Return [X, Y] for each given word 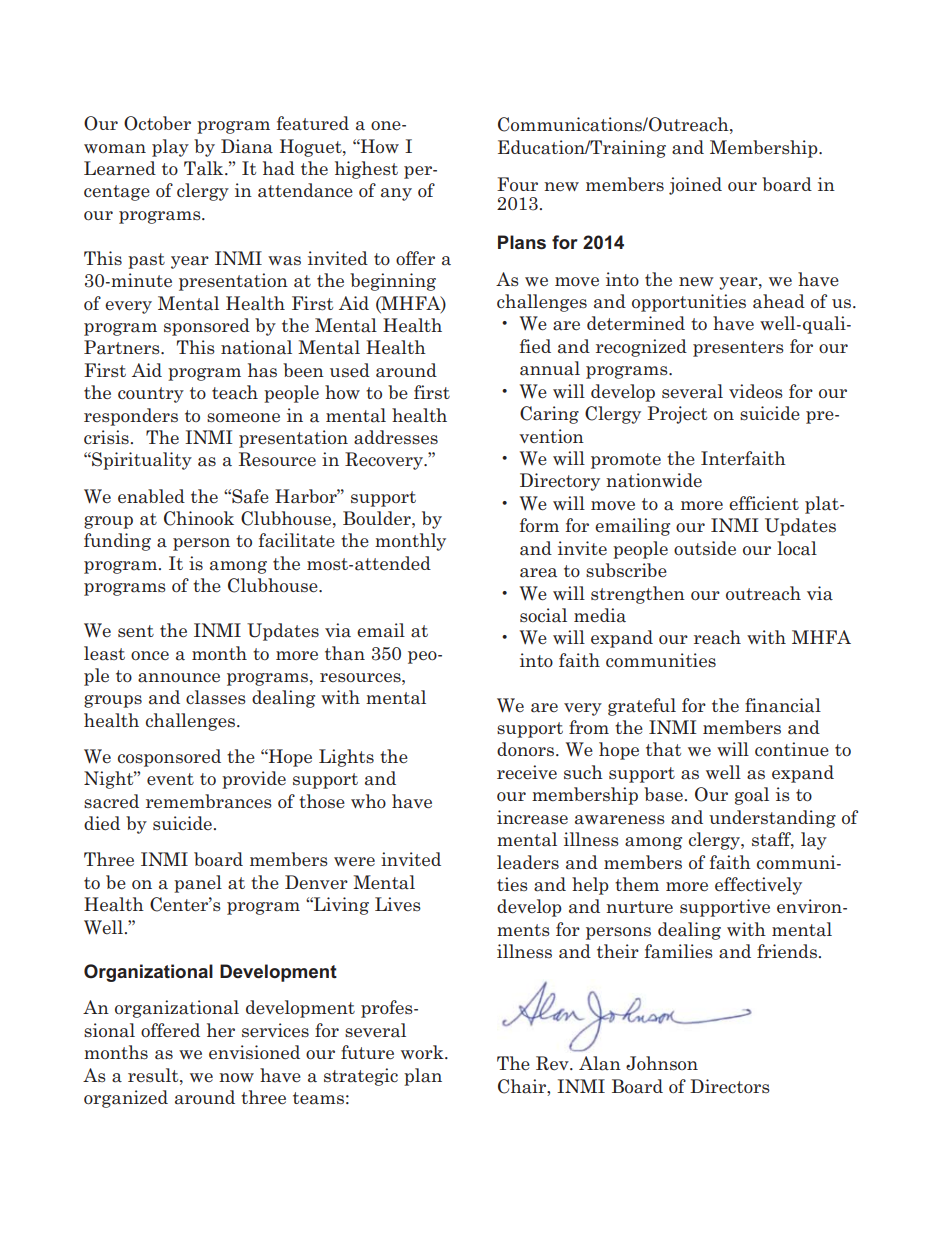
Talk [205, 168]
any [396, 194]
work [423, 1052]
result [154, 1075]
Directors [730, 1086]
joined [695, 186]
